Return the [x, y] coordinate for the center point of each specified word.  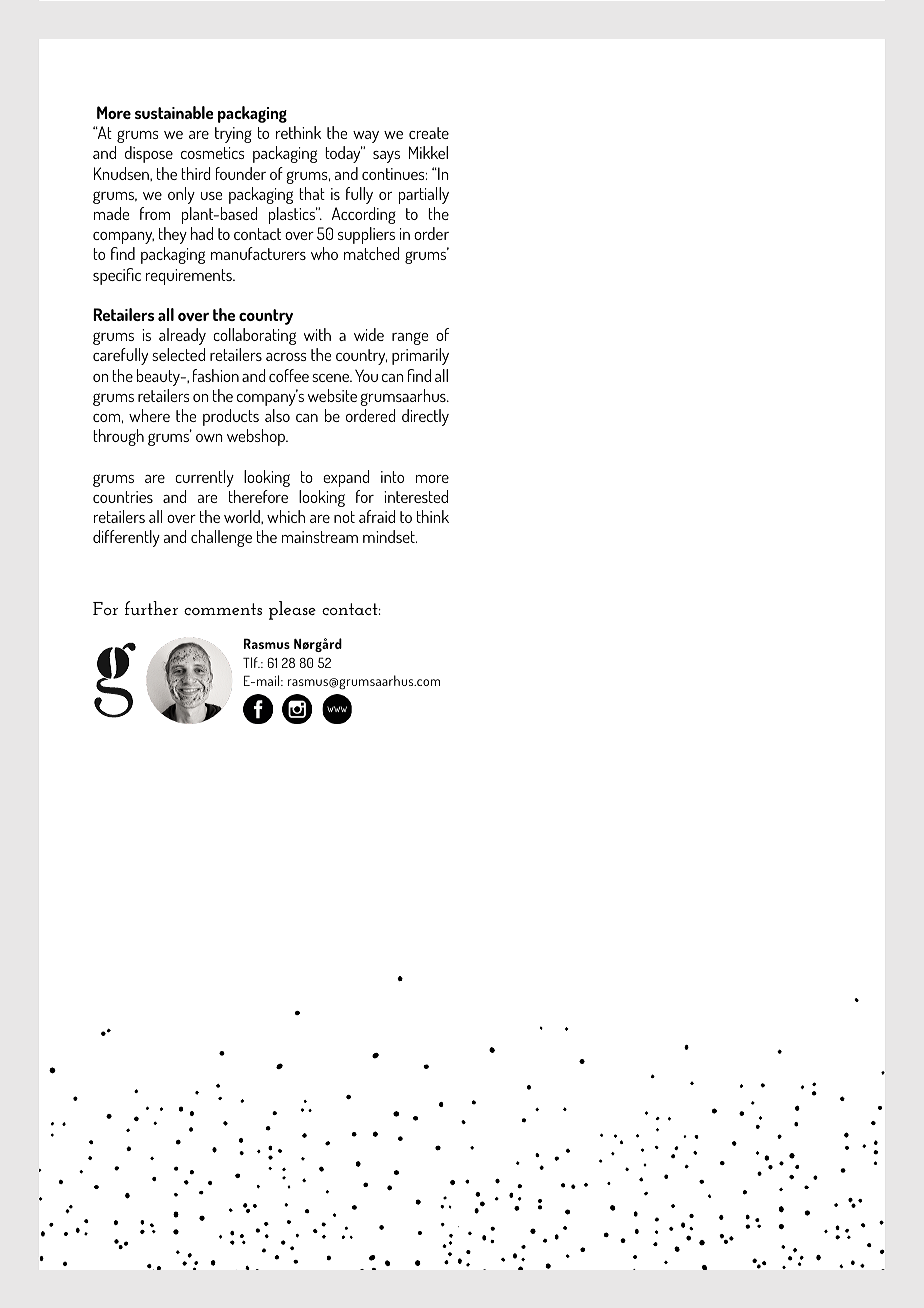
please [292, 610]
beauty [159, 377]
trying [233, 135]
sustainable [174, 112]
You [366, 375]
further [151, 608]
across [286, 357]
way [366, 137]
